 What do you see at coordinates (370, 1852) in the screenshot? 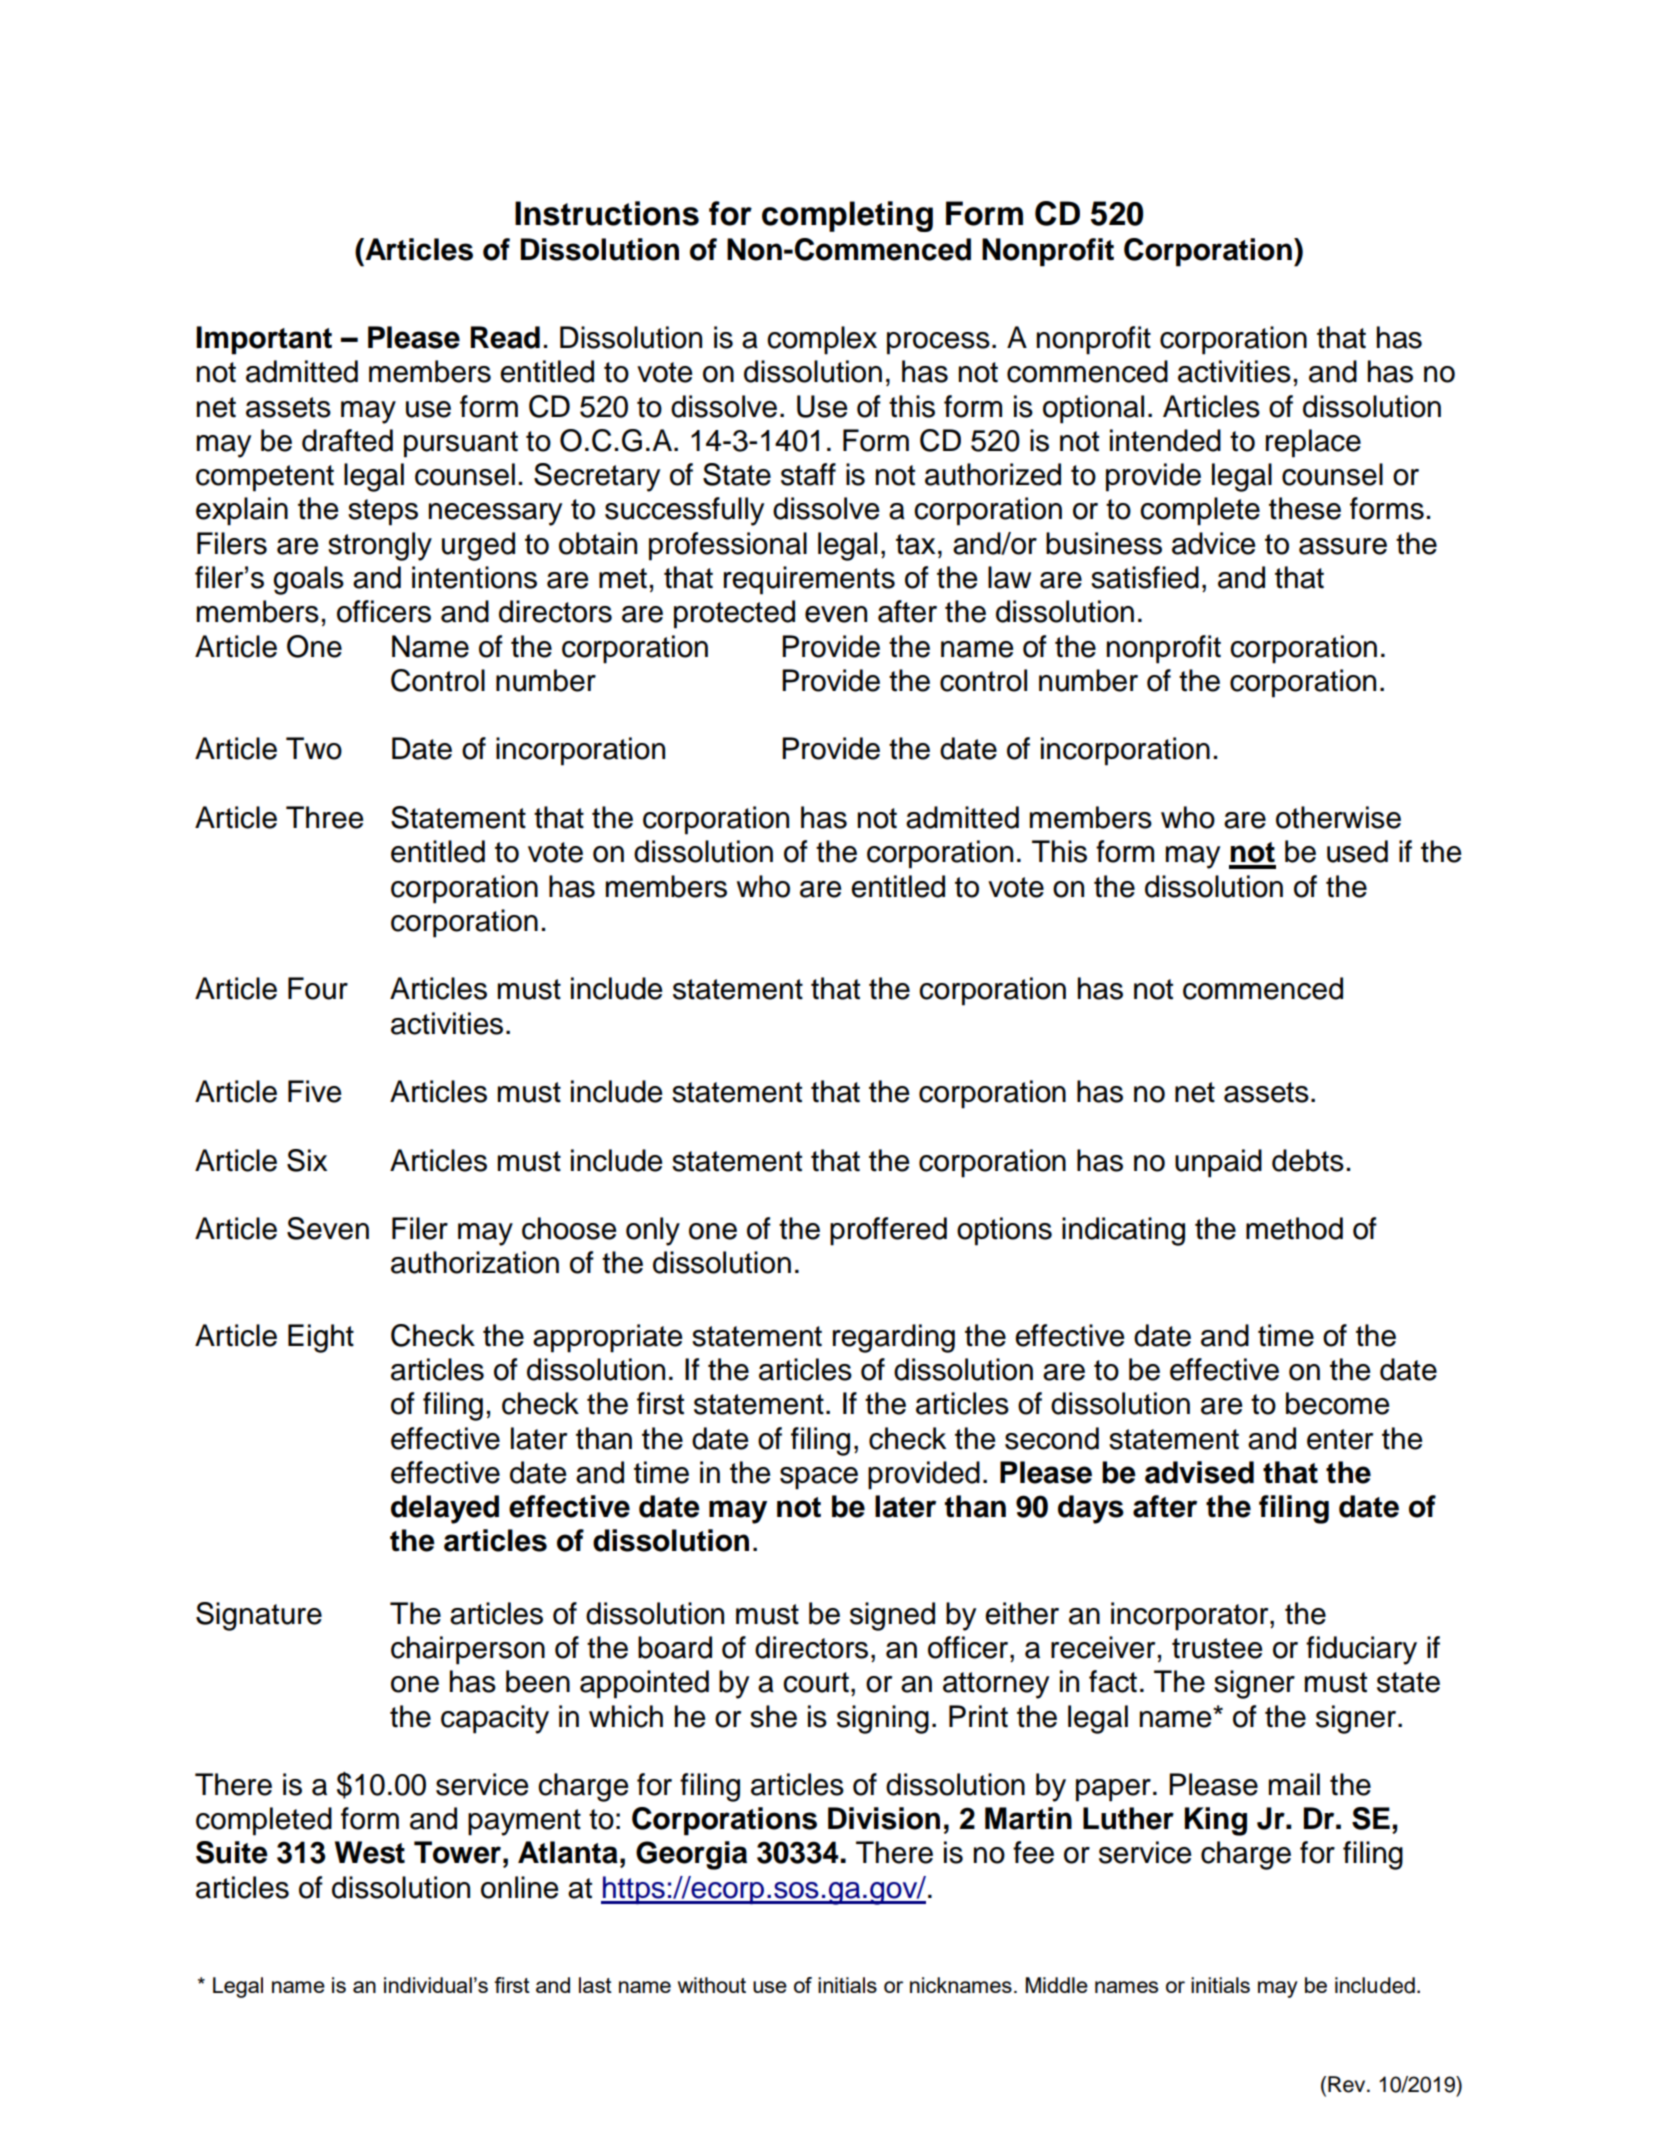
I see `West` at bounding box center [370, 1852].
